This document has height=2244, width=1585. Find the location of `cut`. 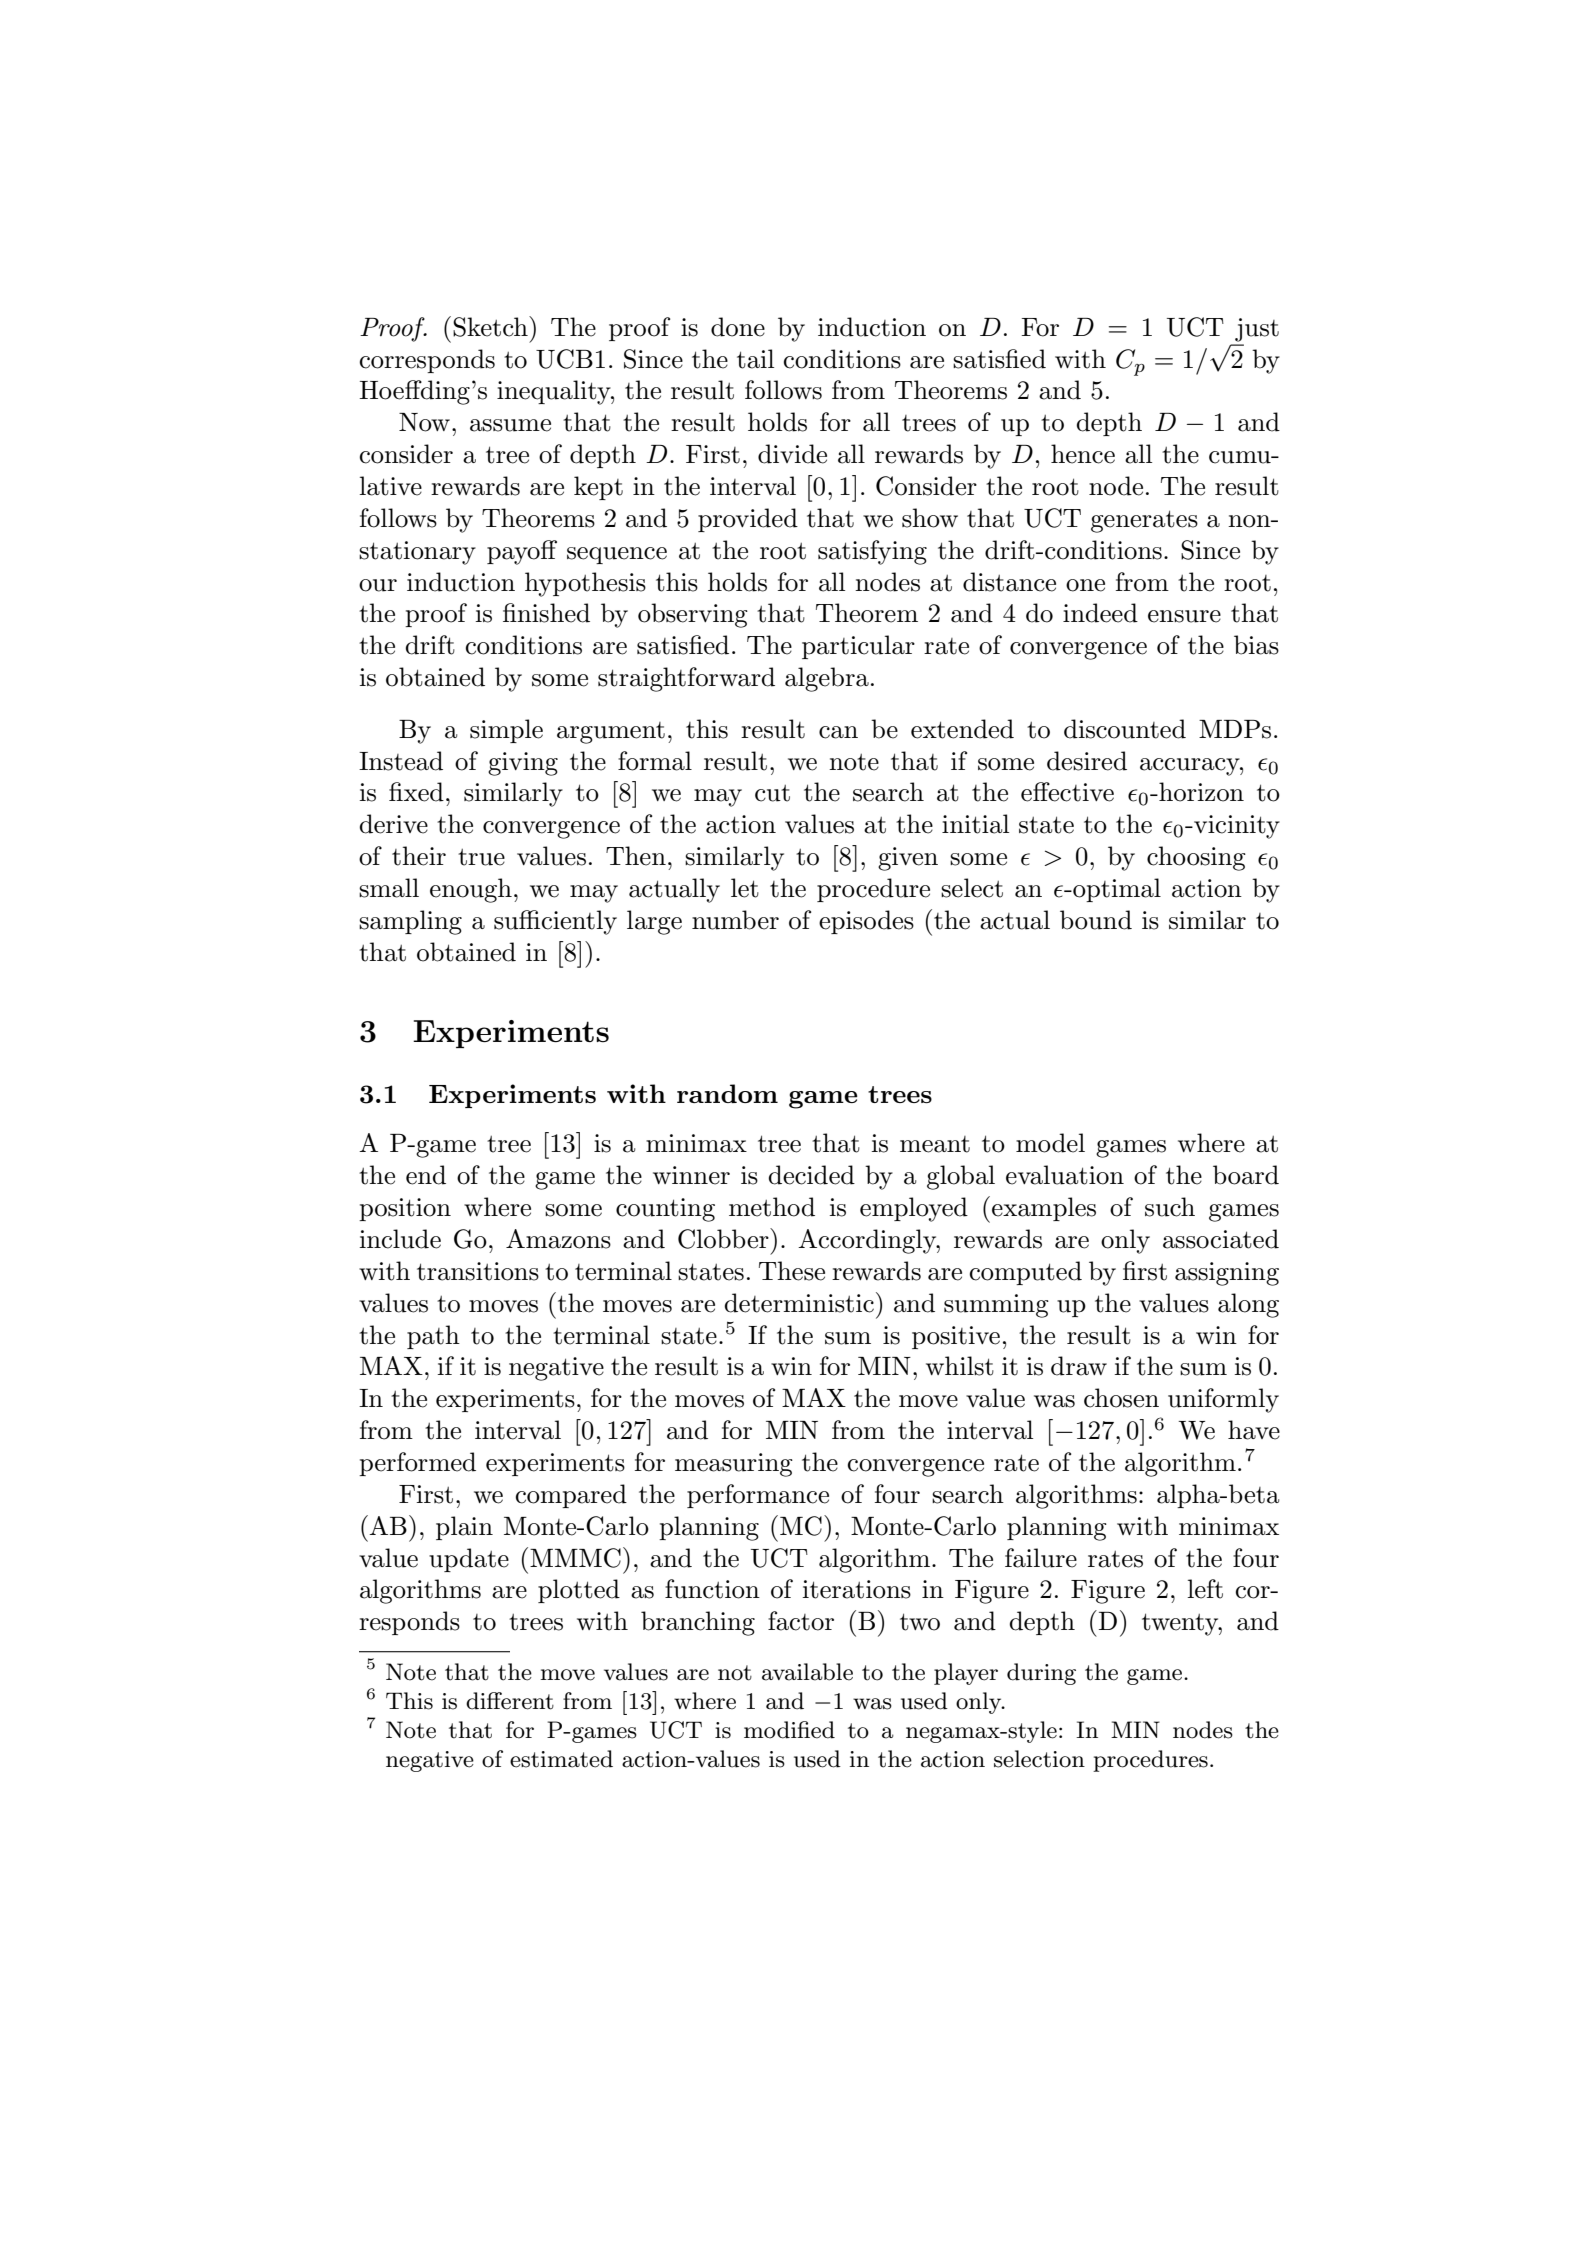

cut is located at coordinates (772, 793).
